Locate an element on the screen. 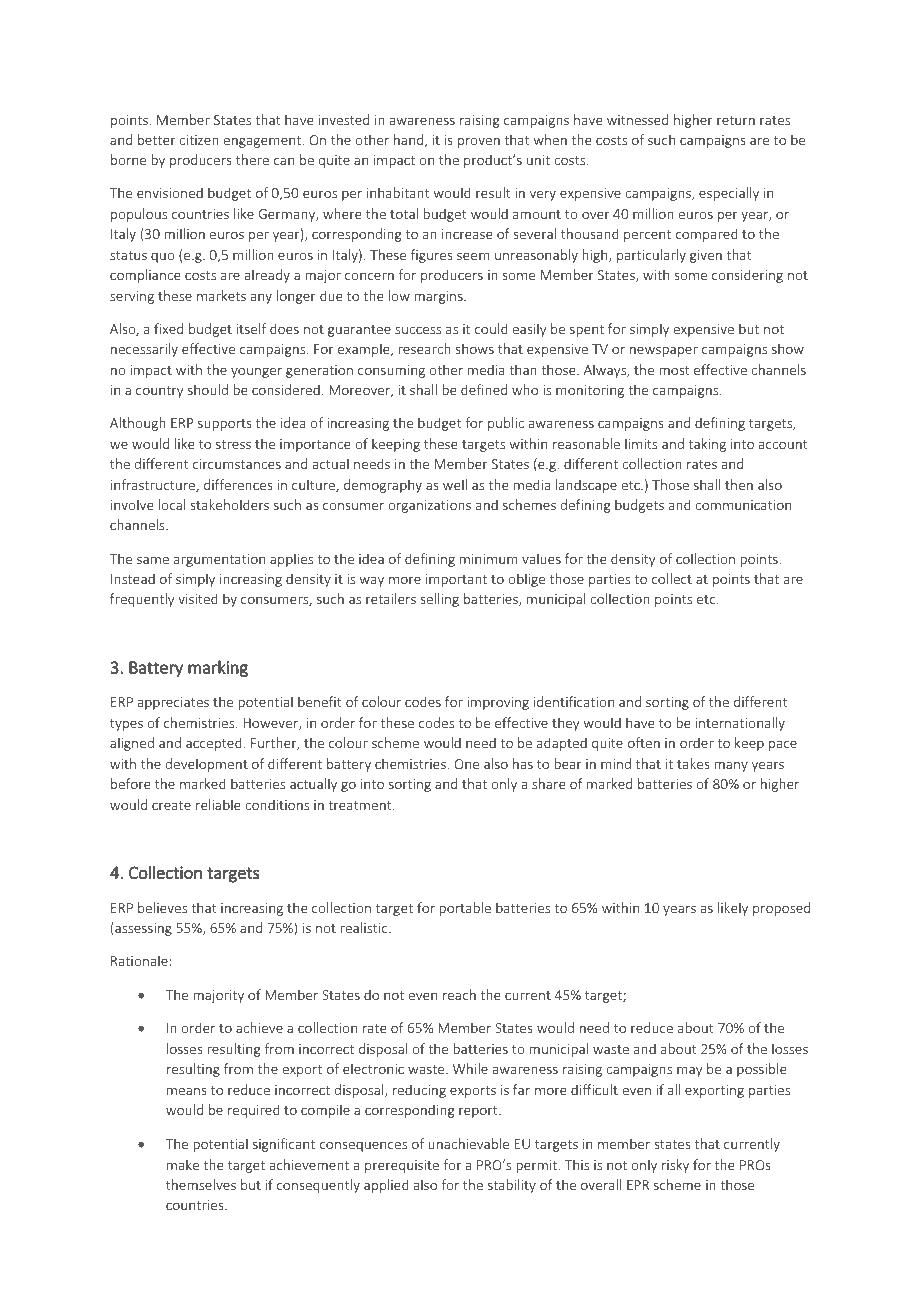  unachievable is located at coordinates (468, 1143).
